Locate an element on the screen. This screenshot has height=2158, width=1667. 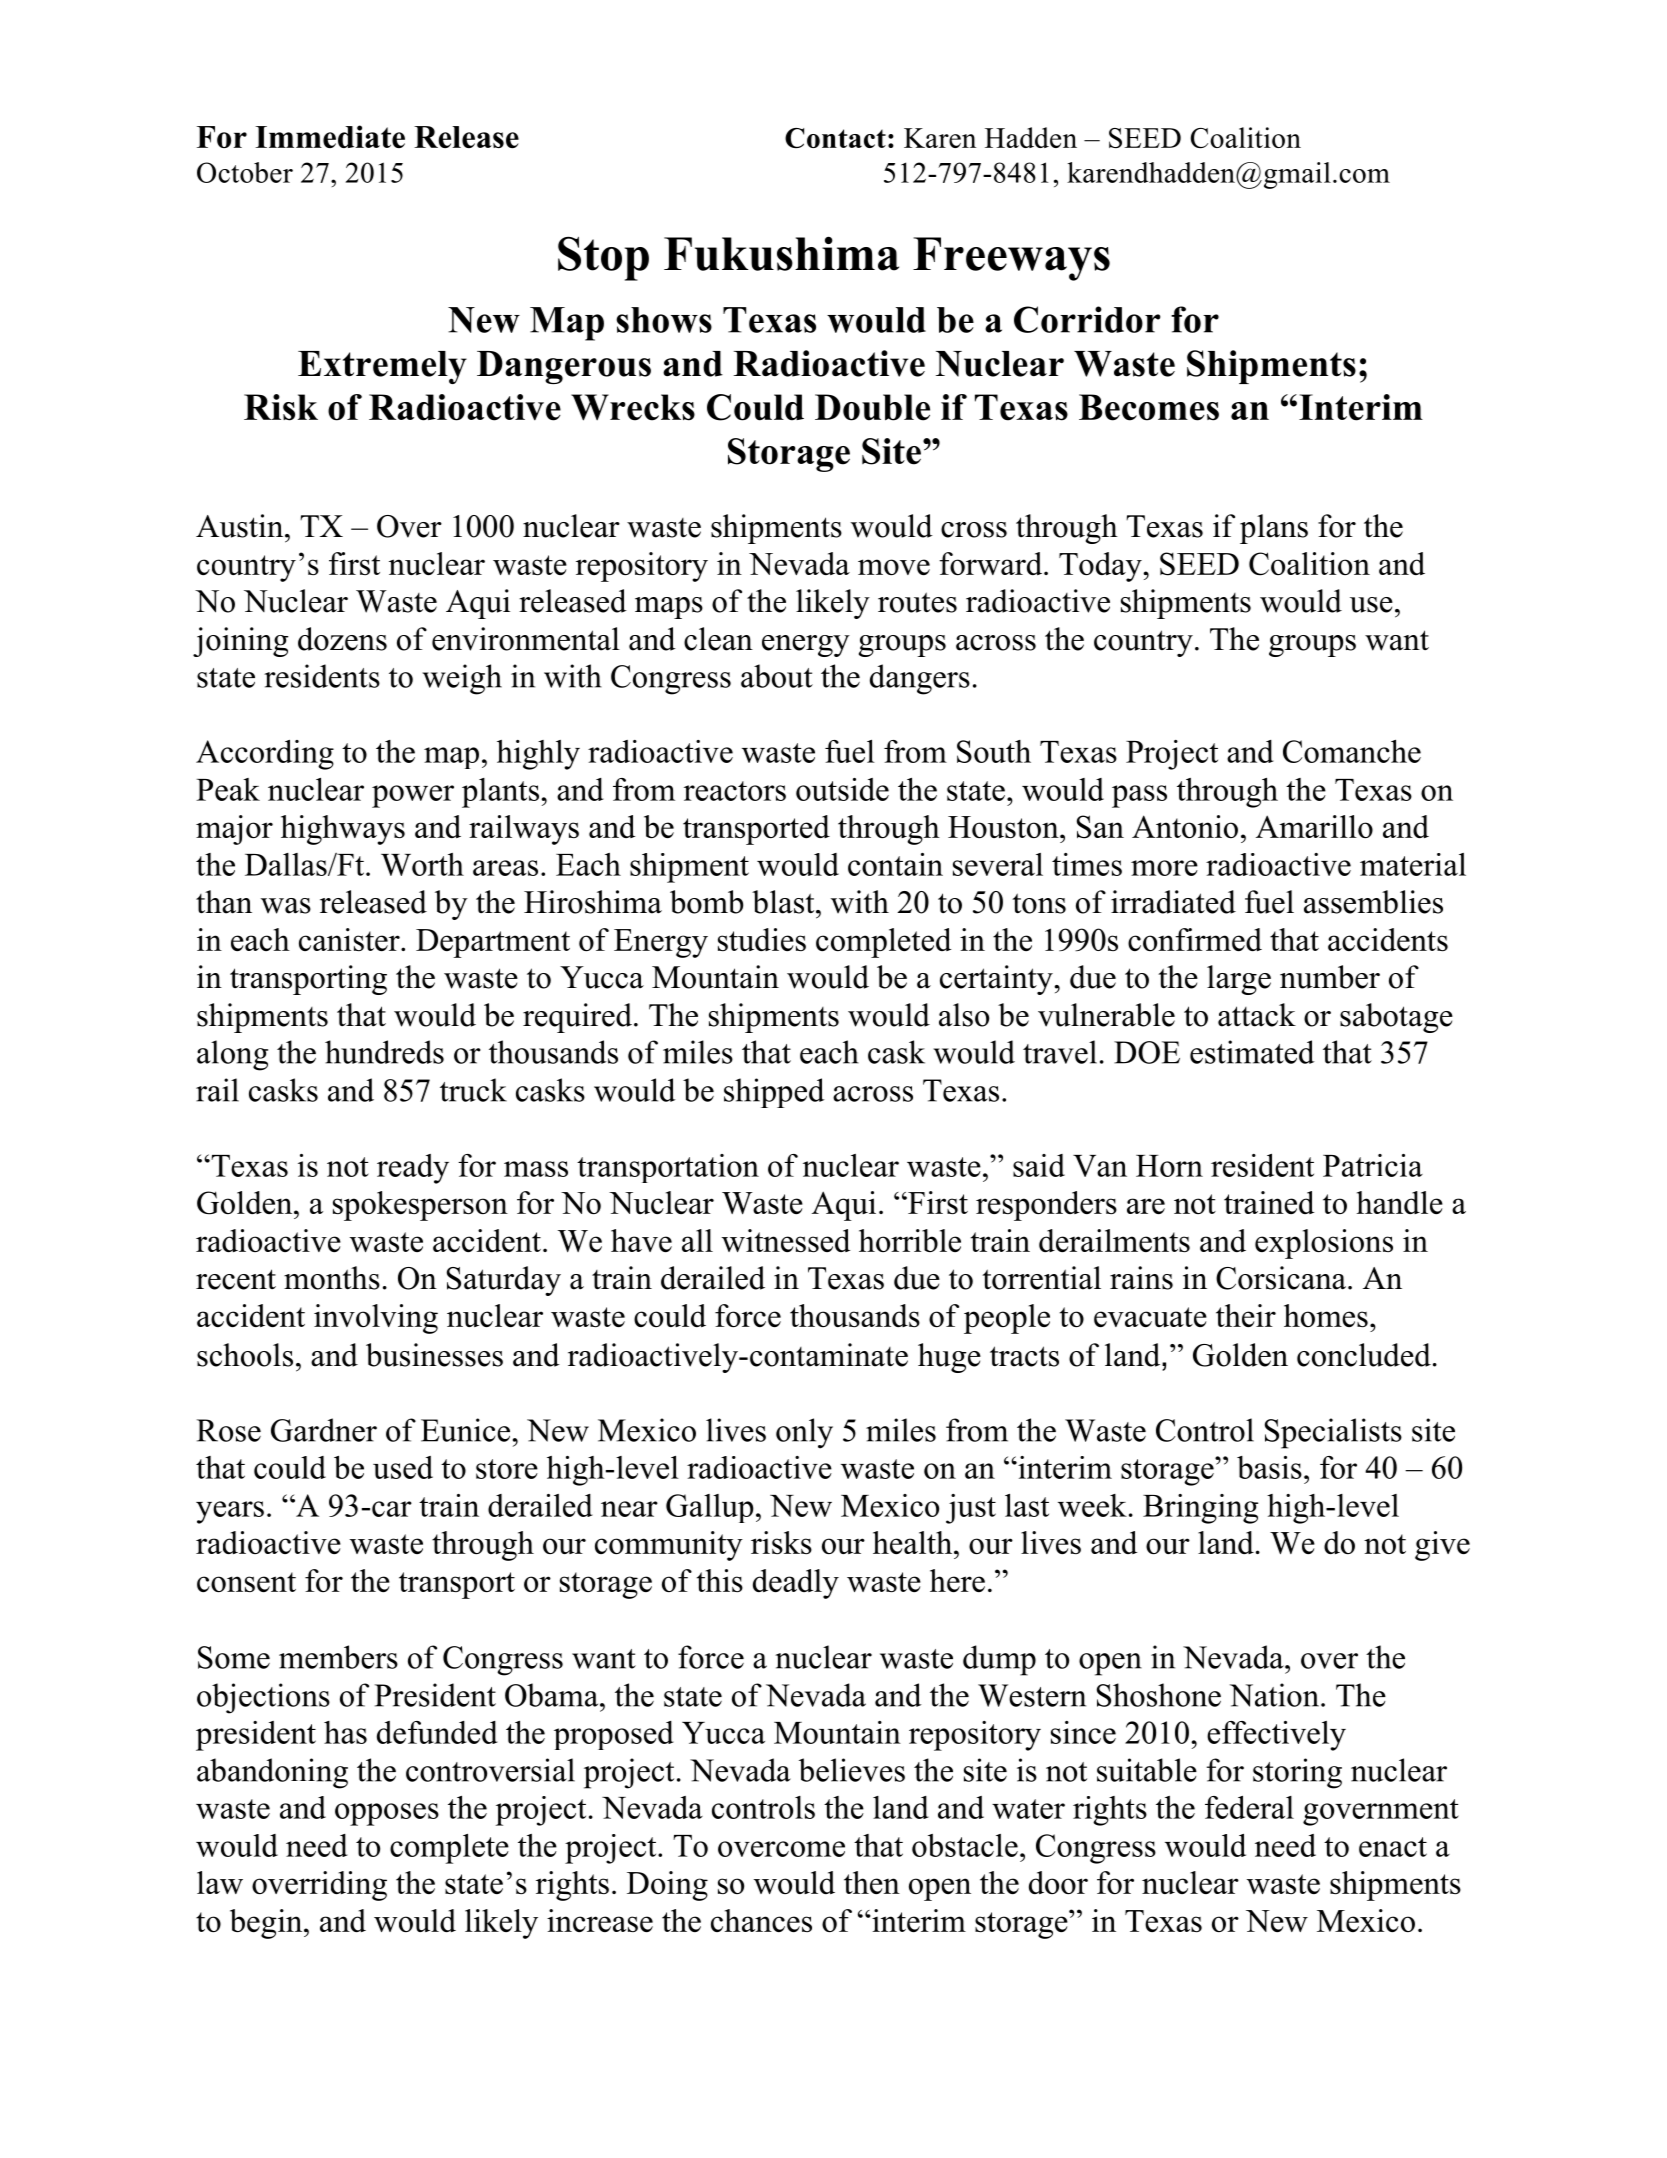
opposes is located at coordinates (387, 1814).
